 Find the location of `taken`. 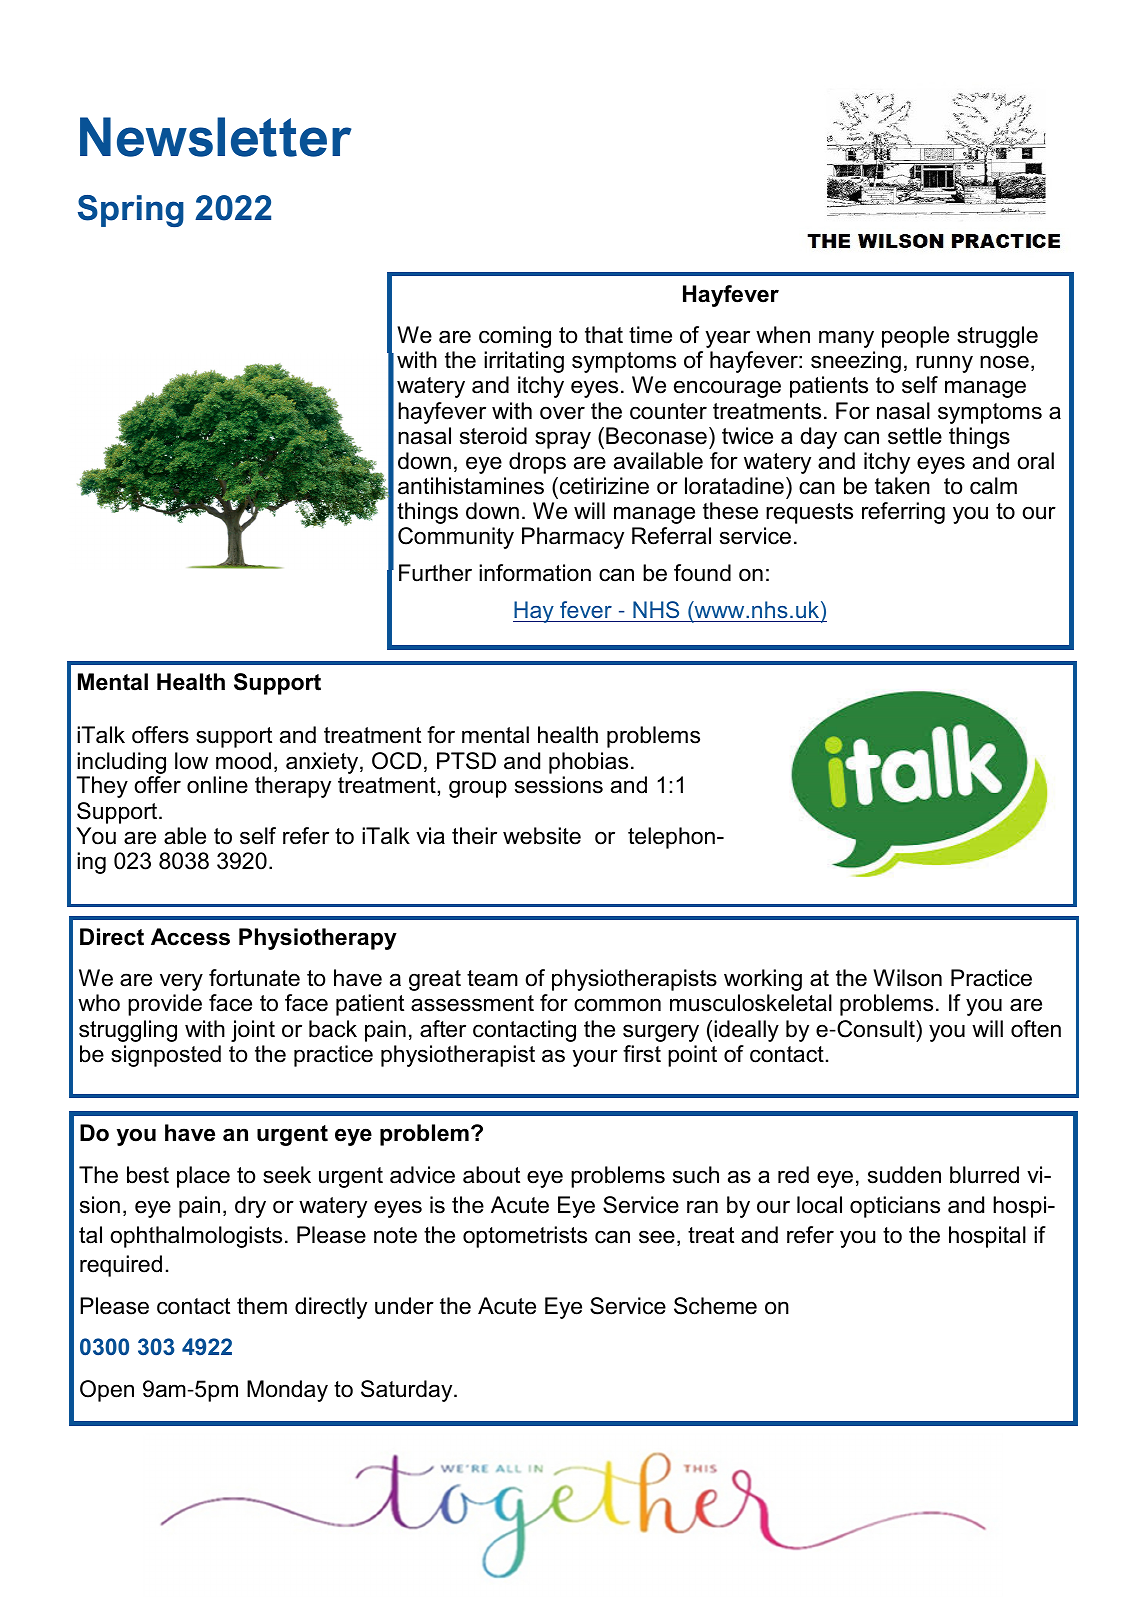

taken is located at coordinates (902, 486).
